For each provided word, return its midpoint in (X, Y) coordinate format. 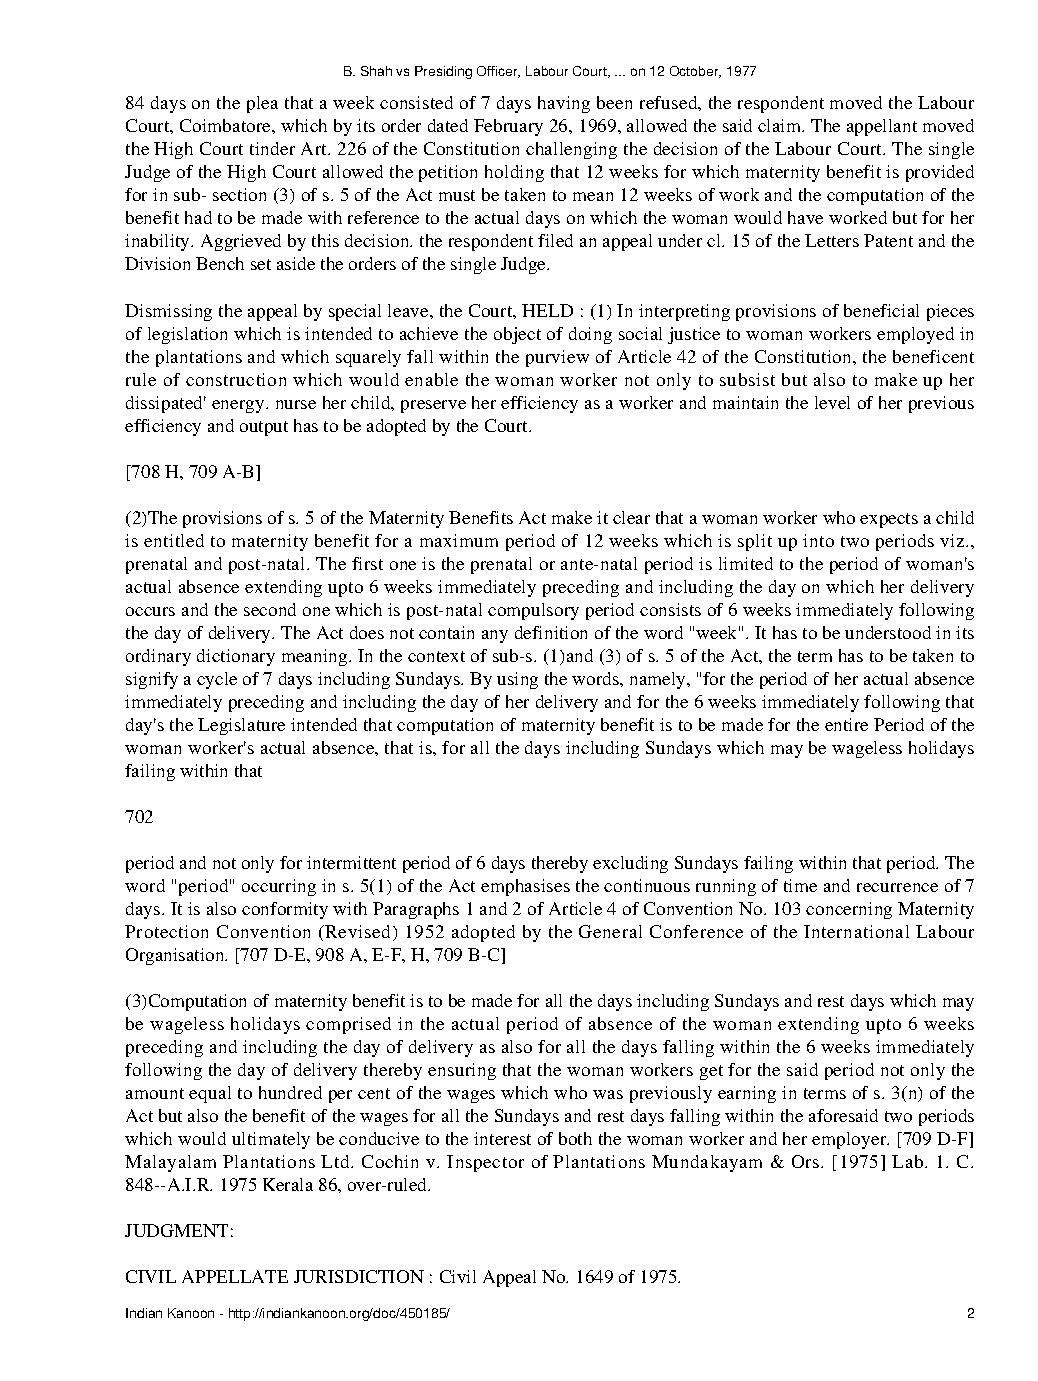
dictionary (236, 657)
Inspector (485, 1163)
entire (846, 724)
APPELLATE (235, 1276)
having (564, 104)
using (517, 680)
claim (781, 125)
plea (262, 104)
